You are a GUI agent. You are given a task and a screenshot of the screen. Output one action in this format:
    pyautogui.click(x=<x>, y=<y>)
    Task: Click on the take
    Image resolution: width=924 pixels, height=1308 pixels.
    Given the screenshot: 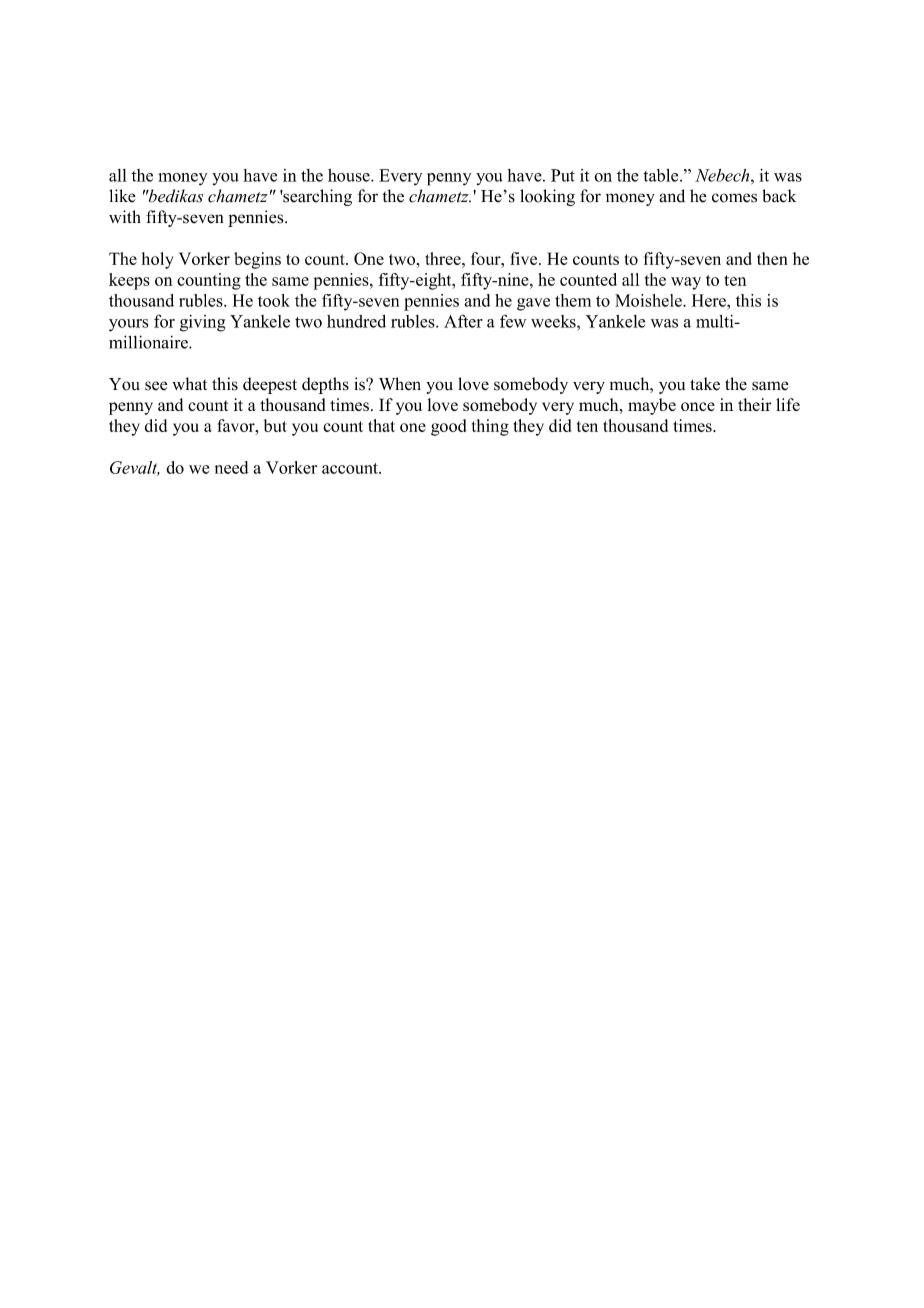 What is the action you would take?
    pyautogui.click(x=705, y=384)
